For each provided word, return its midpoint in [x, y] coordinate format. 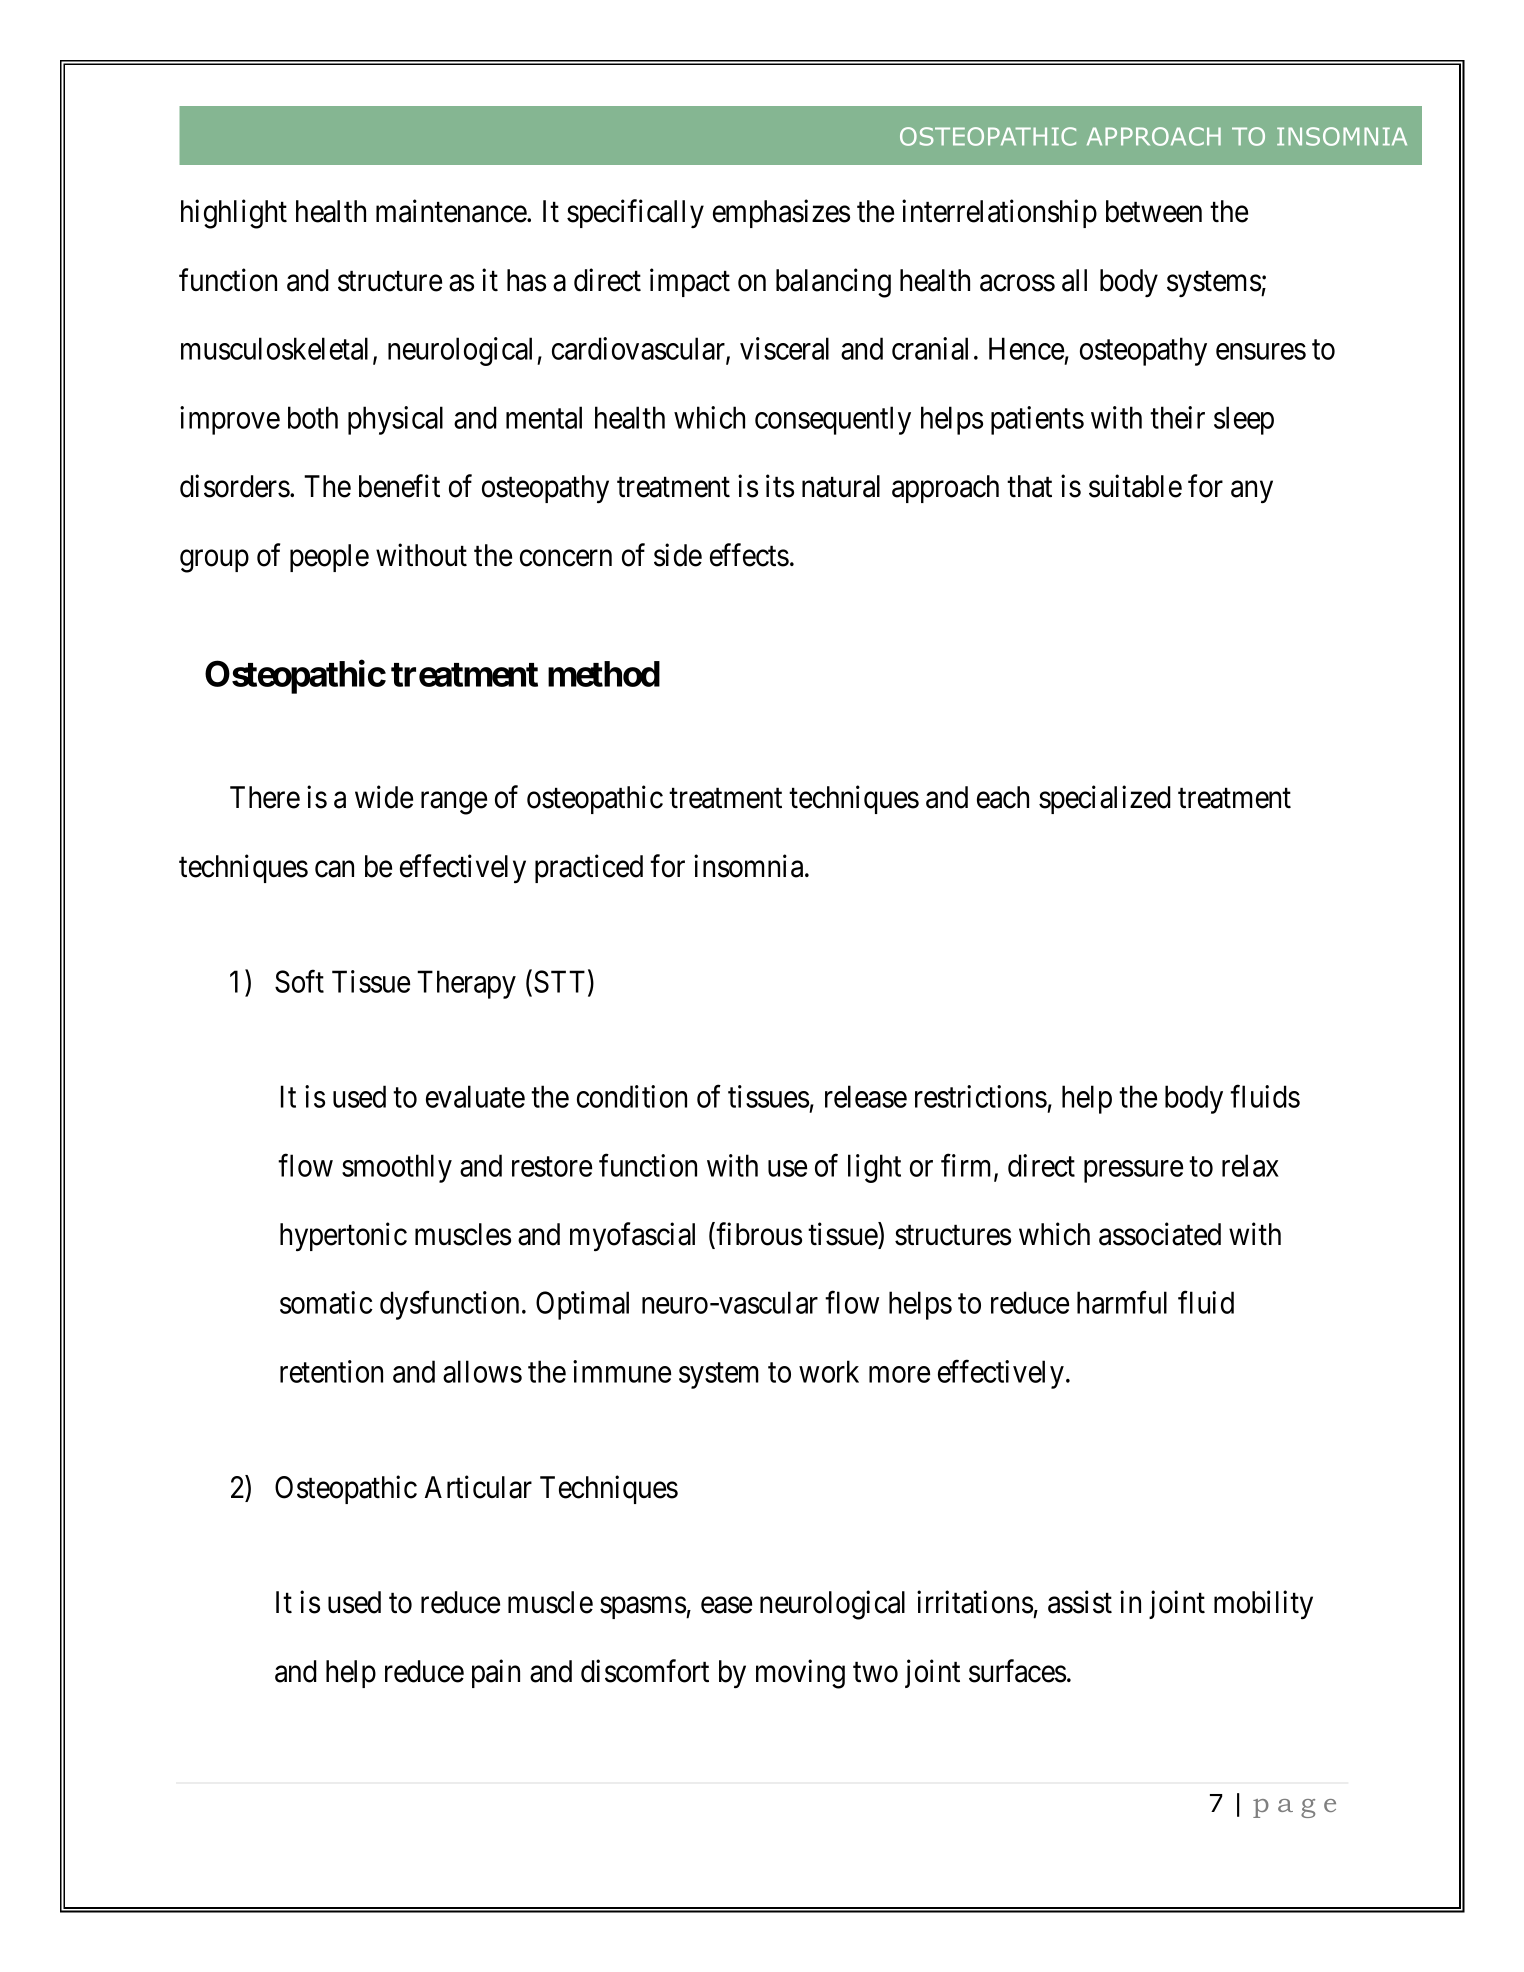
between [1154, 211]
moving [800, 1674]
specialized [1105, 799]
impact [690, 282]
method [604, 674]
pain [496, 1674]
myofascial [632, 1236]
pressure [1133, 1171]
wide [384, 797]
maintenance [452, 211]
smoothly [397, 1168]
